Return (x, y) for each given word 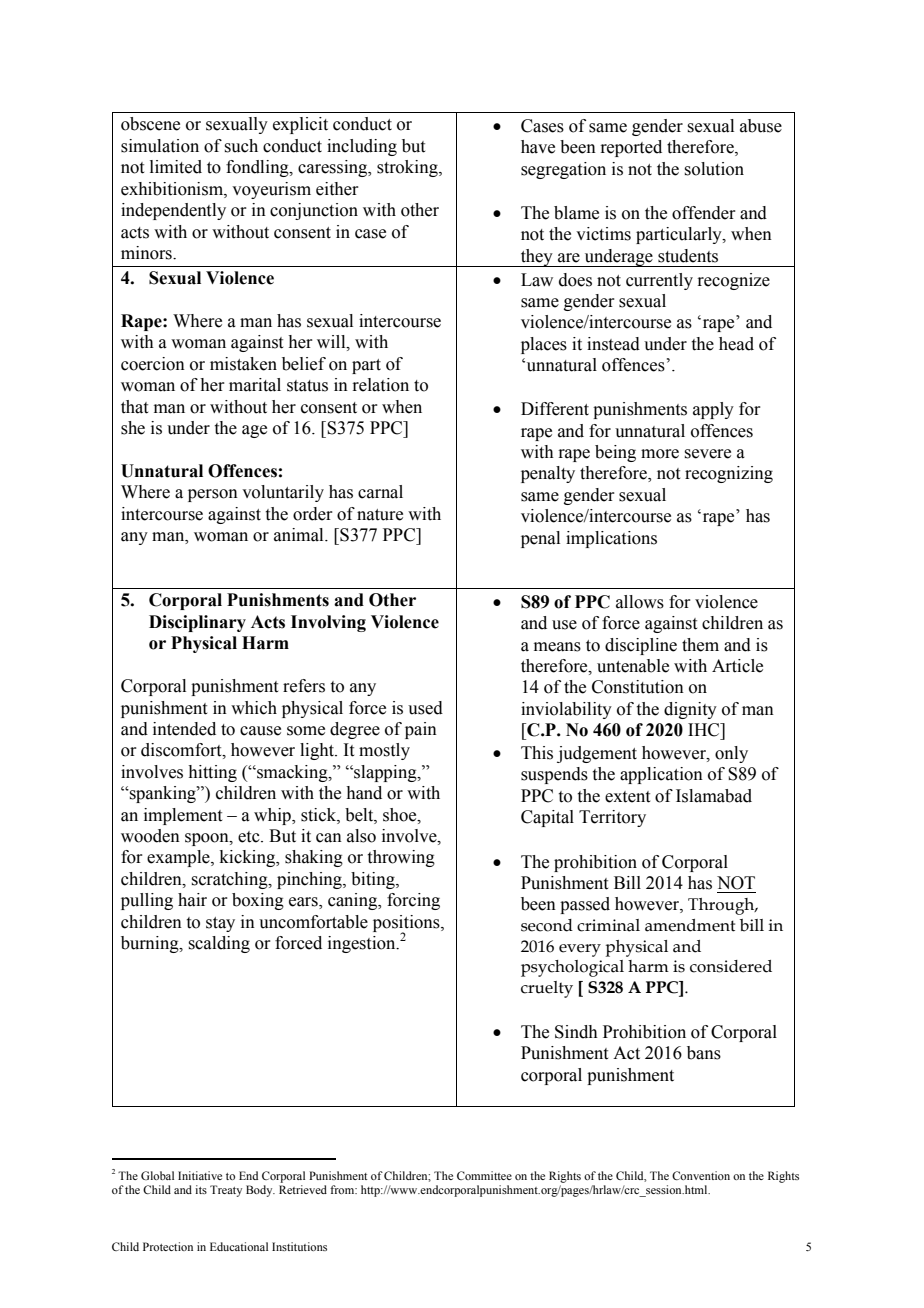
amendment (690, 925)
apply (713, 410)
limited (176, 167)
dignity (690, 710)
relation (380, 385)
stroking (408, 168)
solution (714, 169)
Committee (484, 1175)
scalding (219, 944)
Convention (701, 1175)
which (254, 708)
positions (407, 924)
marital (255, 385)
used (425, 708)
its (201, 1189)
